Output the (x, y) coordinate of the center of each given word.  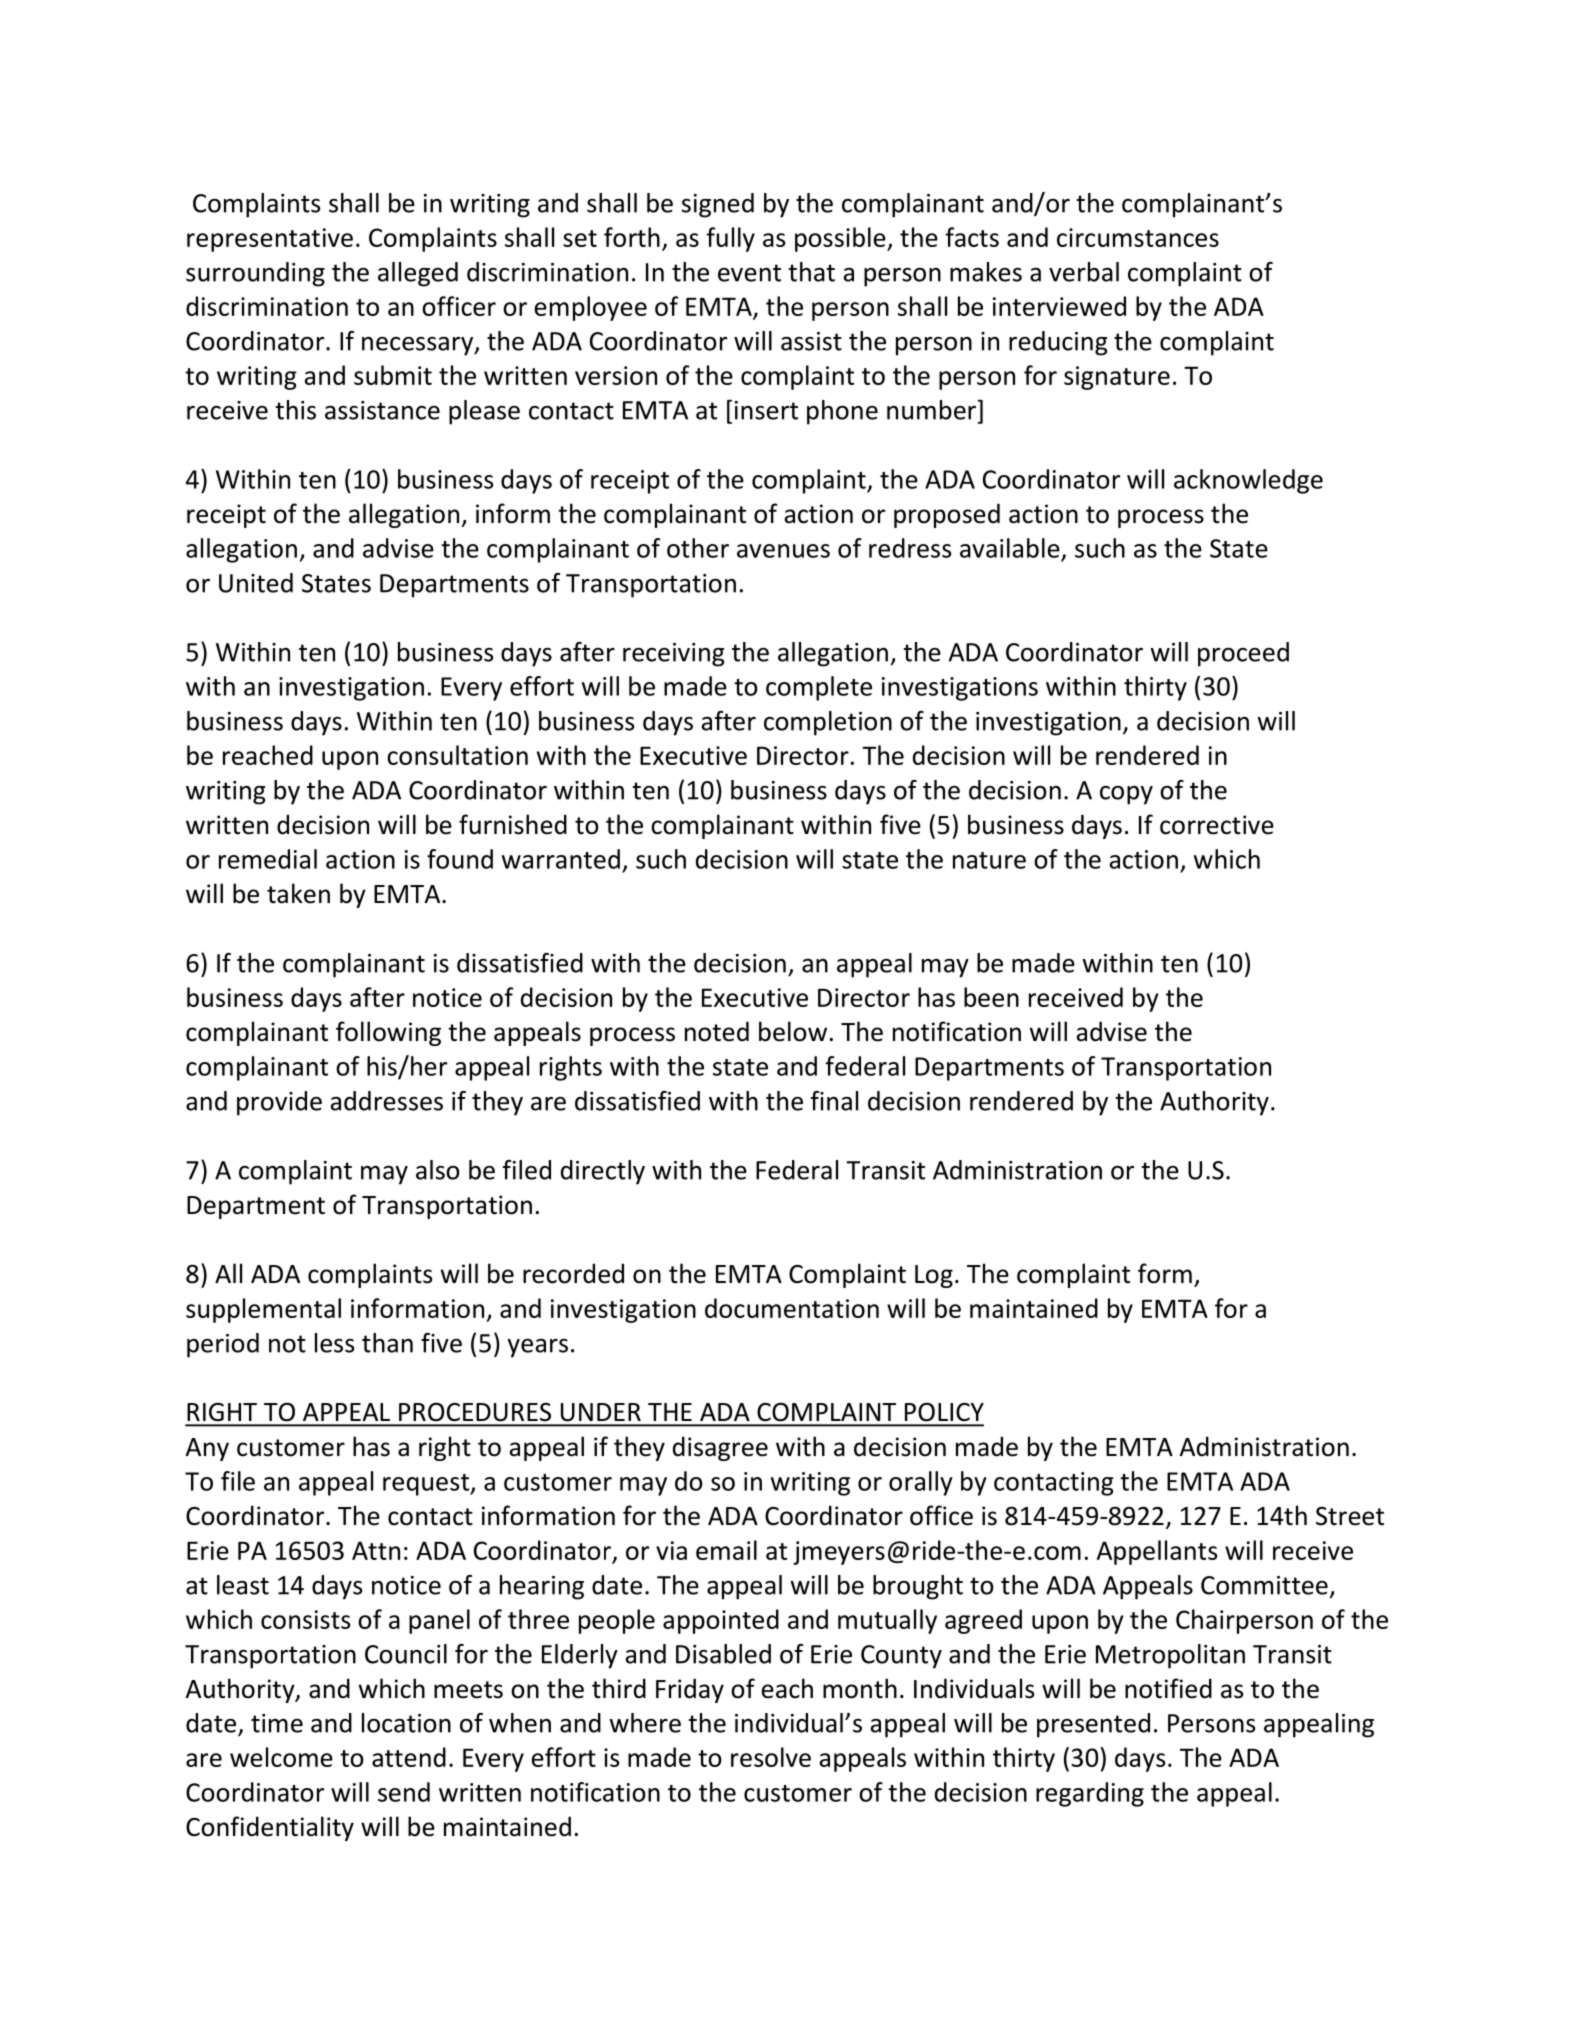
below (793, 1031)
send (404, 1792)
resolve (771, 1757)
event (749, 273)
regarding (1090, 1794)
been (991, 997)
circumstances (1138, 237)
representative (270, 240)
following (388, 1033)
